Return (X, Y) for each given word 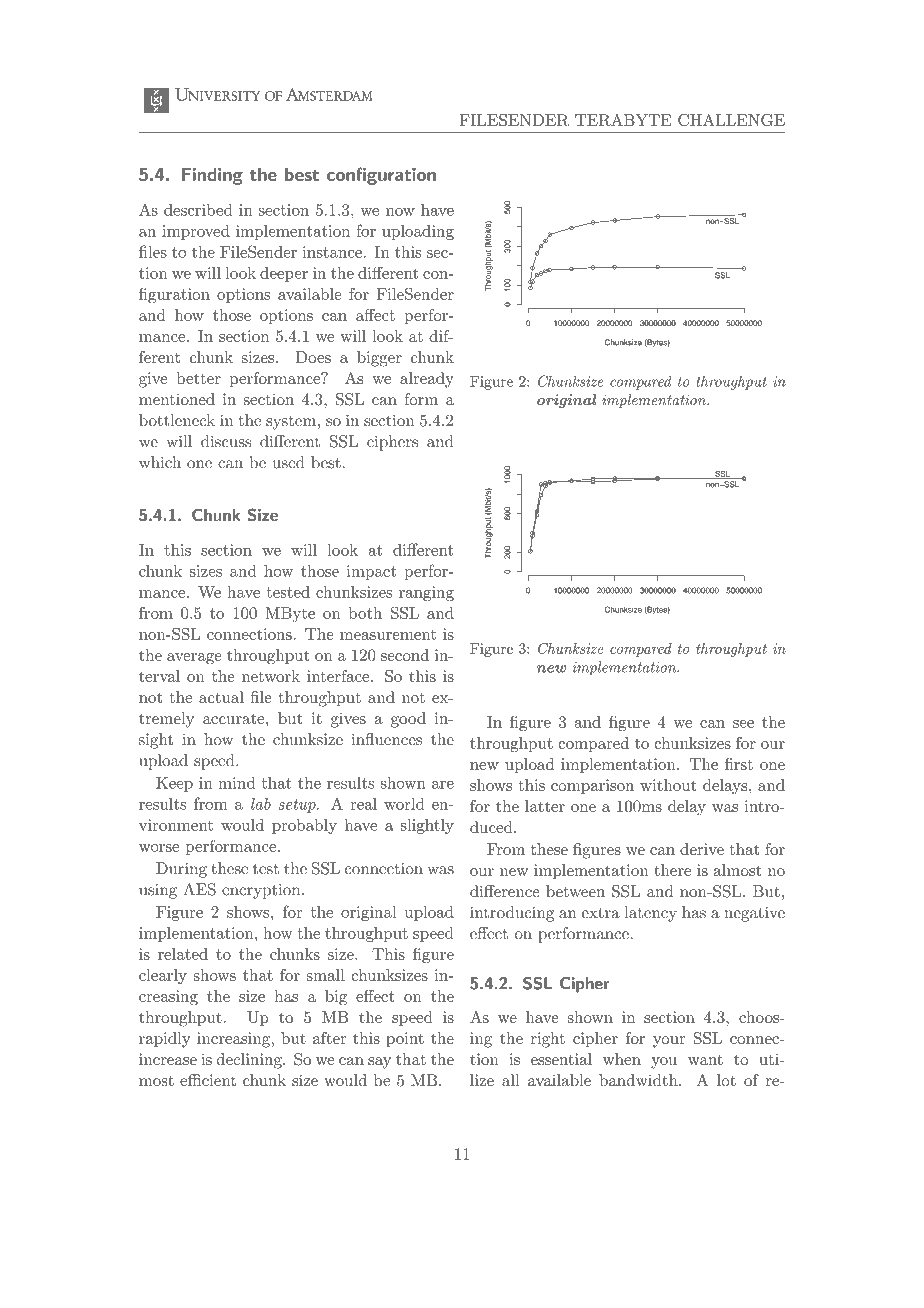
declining (250, 1061)
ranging (426, 593)
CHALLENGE (731, 120)
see (743, 724)
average (194, 659)
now (400, 212)
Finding (212, 176)
